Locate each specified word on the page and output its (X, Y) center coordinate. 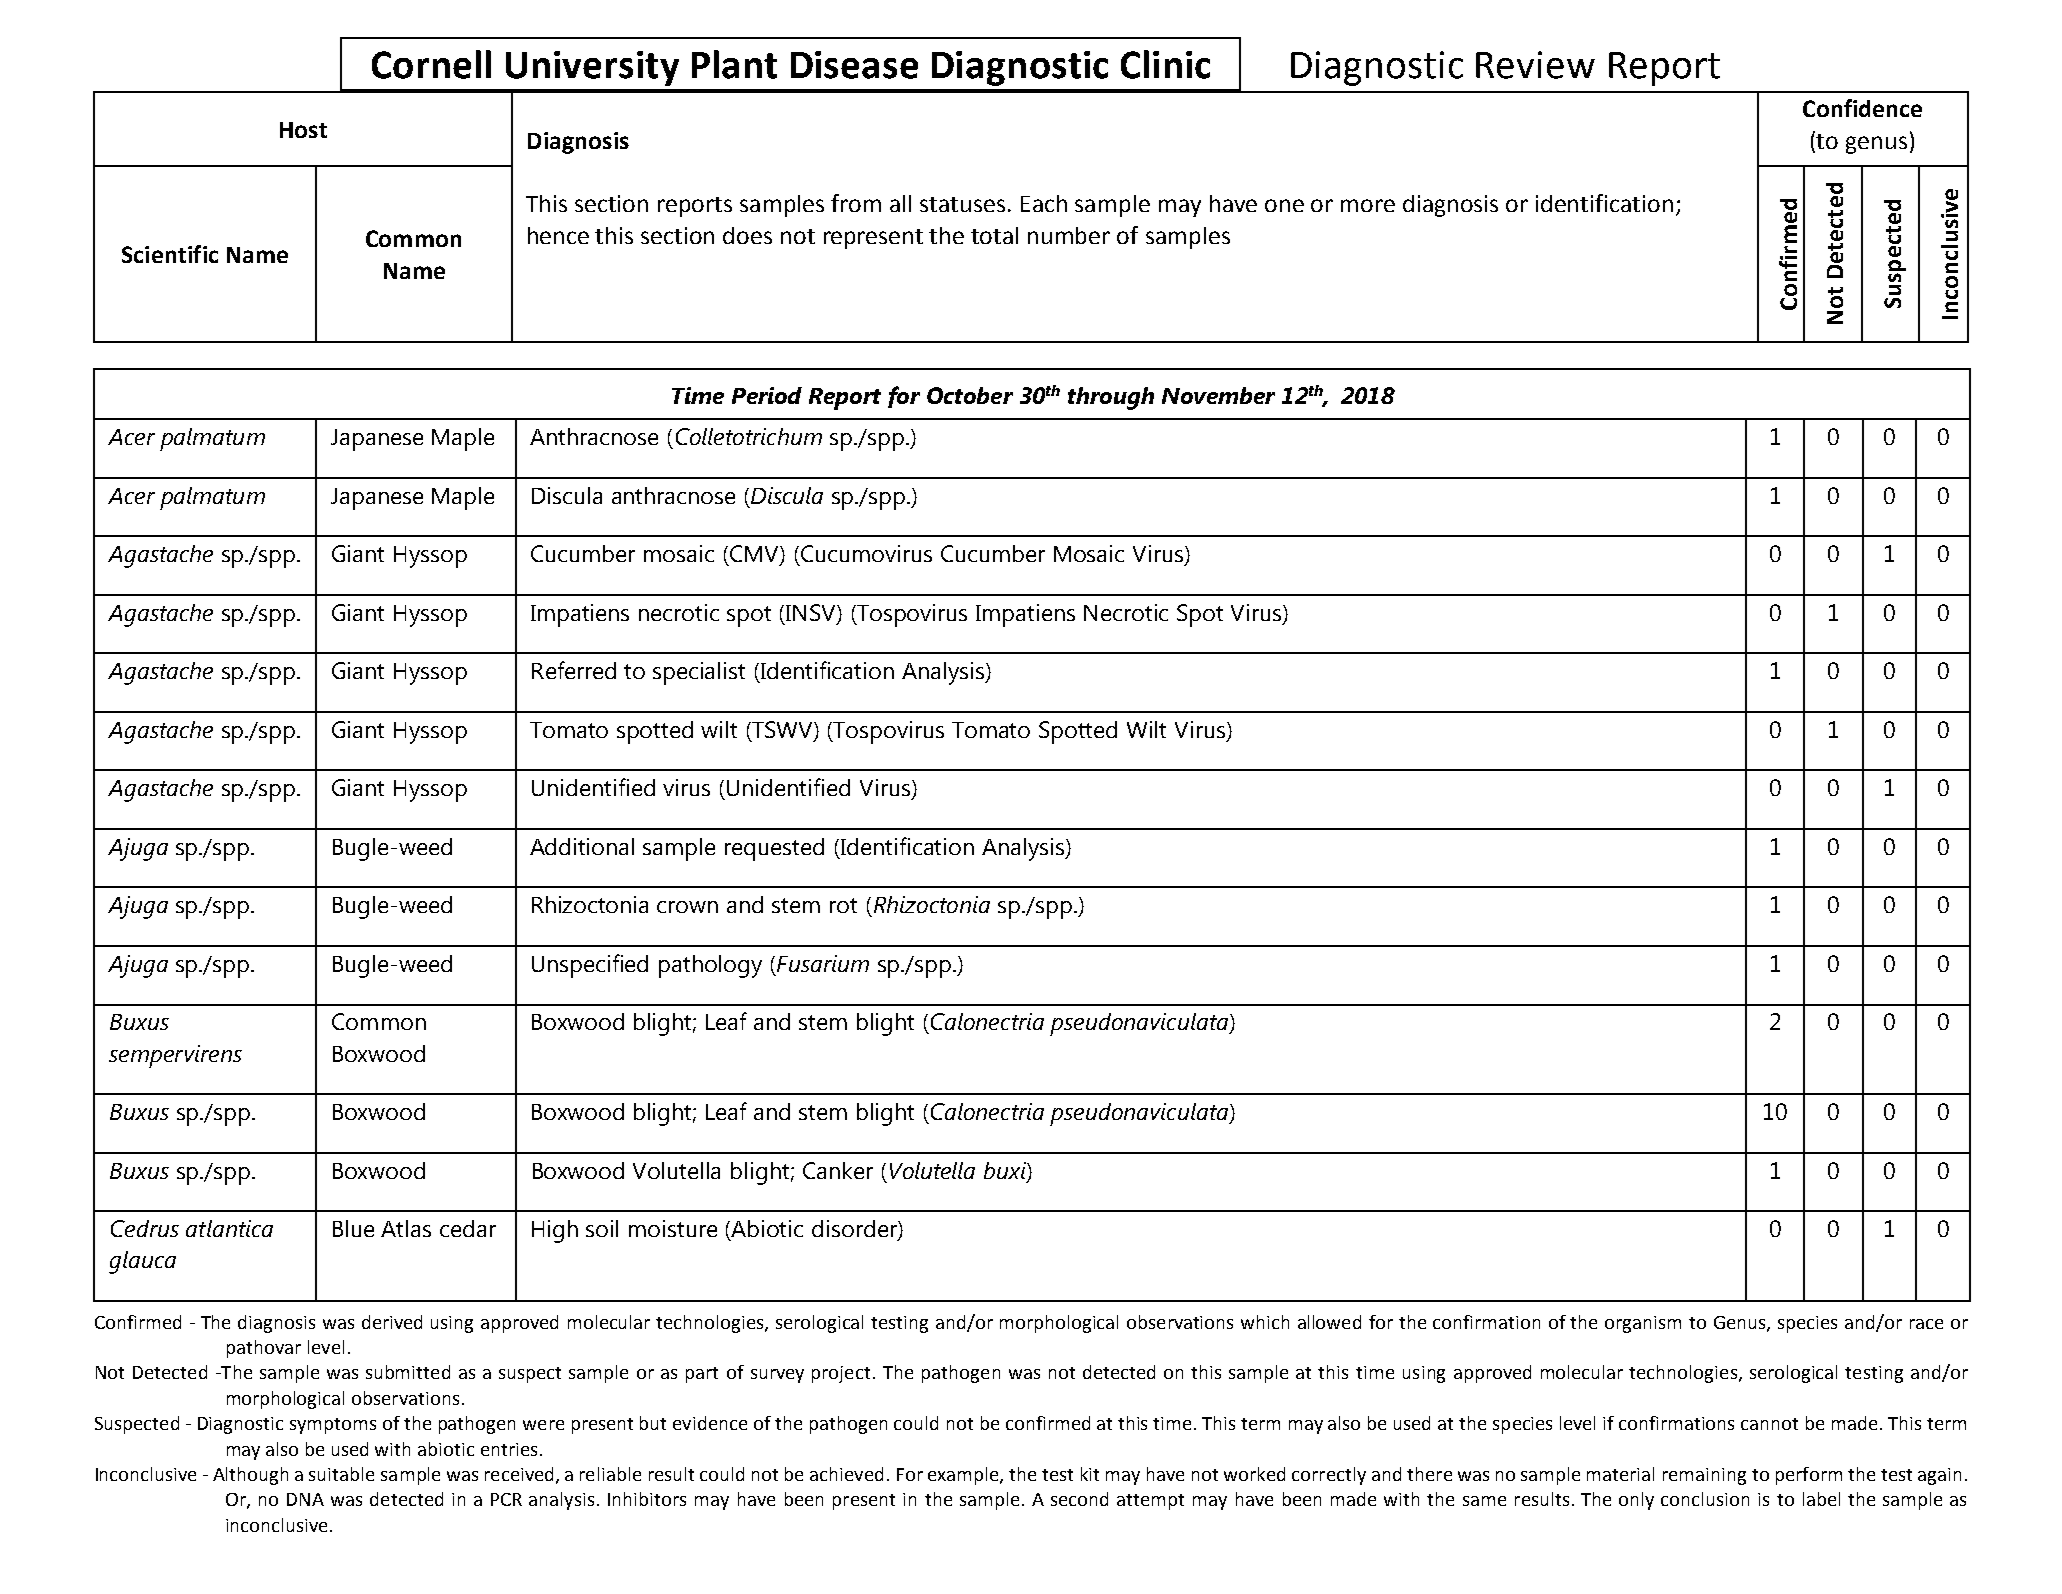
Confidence (1862, 108)
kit (1090, 1474)
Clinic (1165, 64)
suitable (341, 1474)
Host (303, 130)
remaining (1704, 1476)
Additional (582, 846)
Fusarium (823, 963)
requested (774, 849)
